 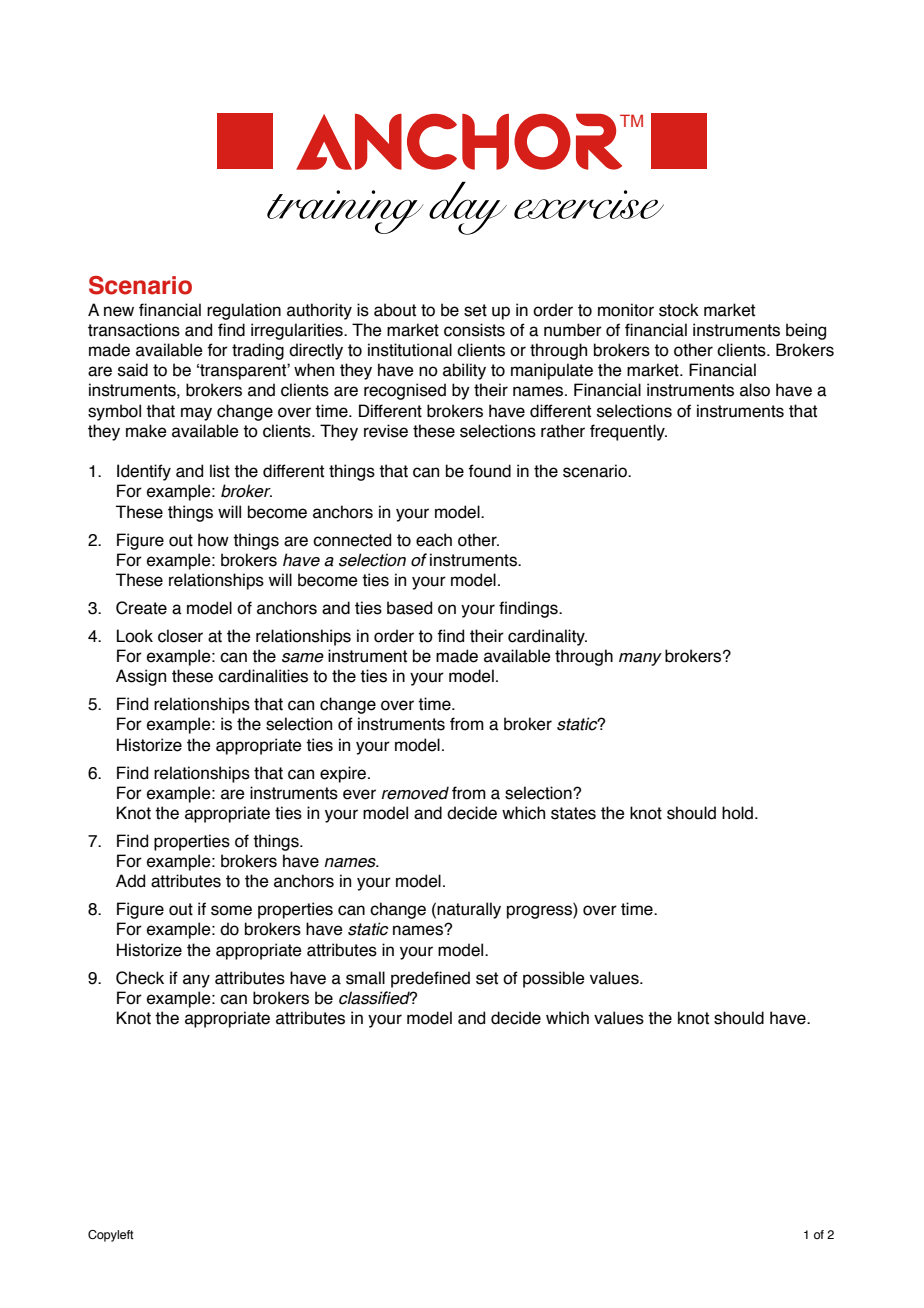 What do you see at coordinates (365, 978) in the screenshot?
I see `small` at bounding box center [365, 978].
